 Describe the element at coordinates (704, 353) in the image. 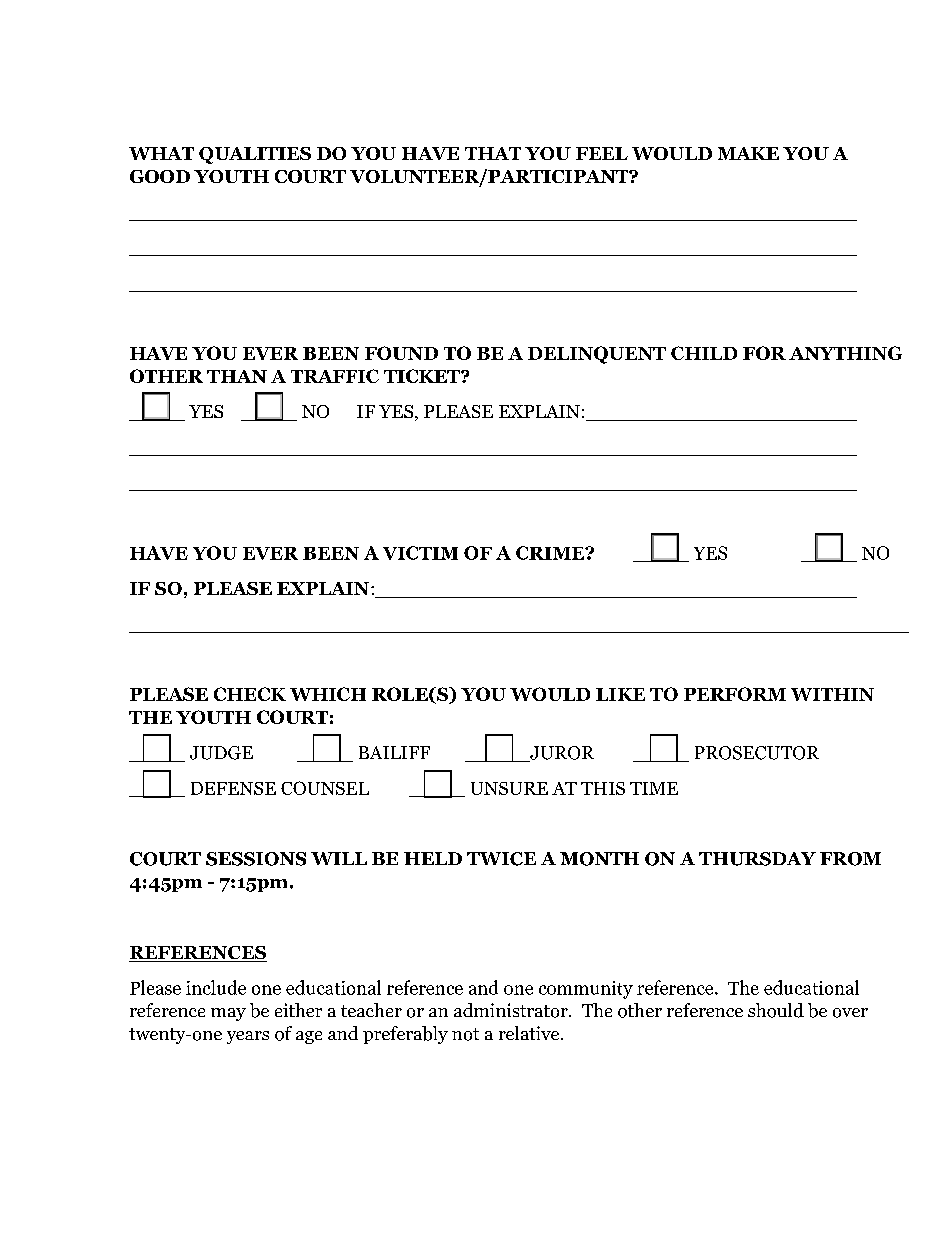

I see `CHILD` at that location.
